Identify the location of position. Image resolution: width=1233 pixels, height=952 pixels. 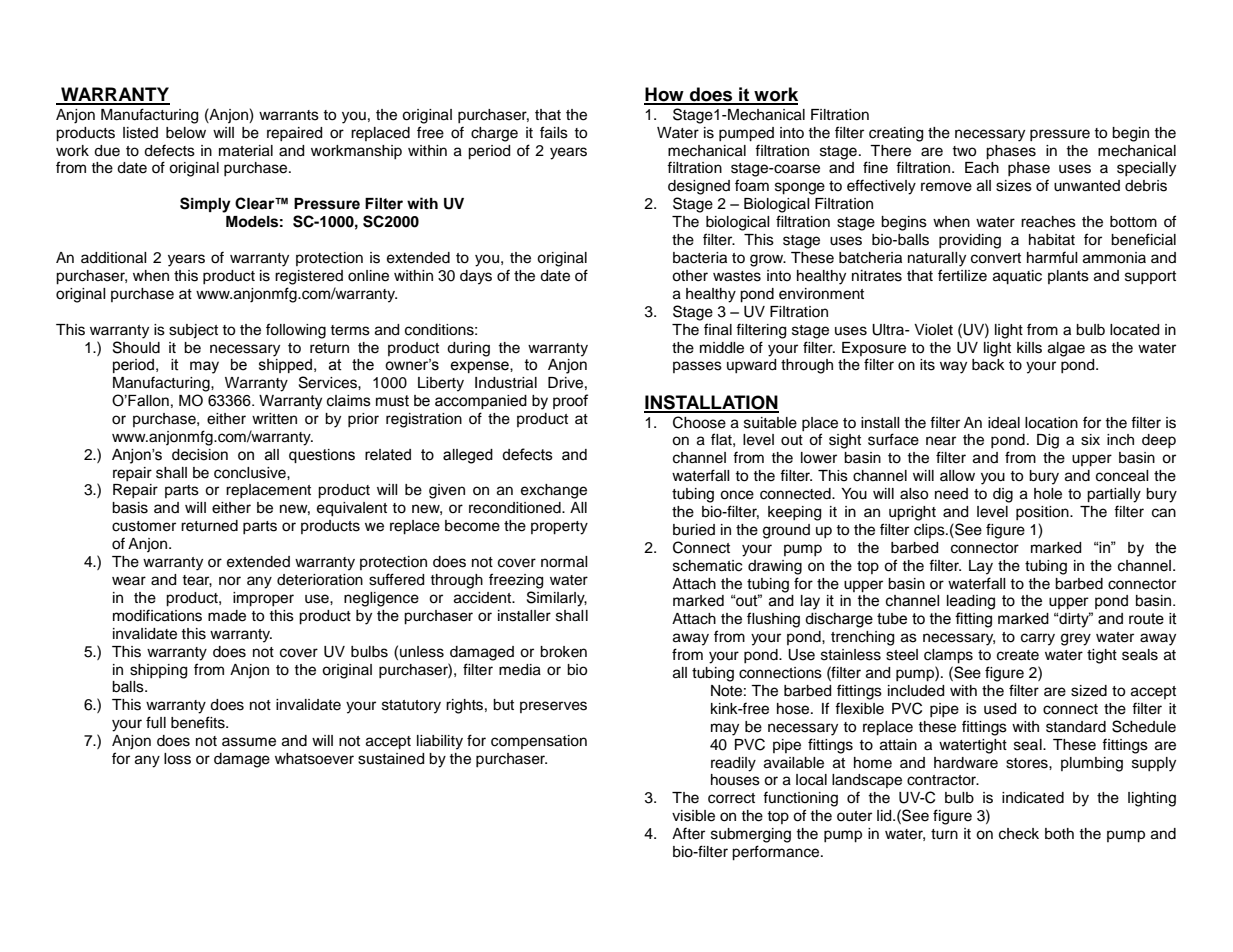
(1043, 513).
